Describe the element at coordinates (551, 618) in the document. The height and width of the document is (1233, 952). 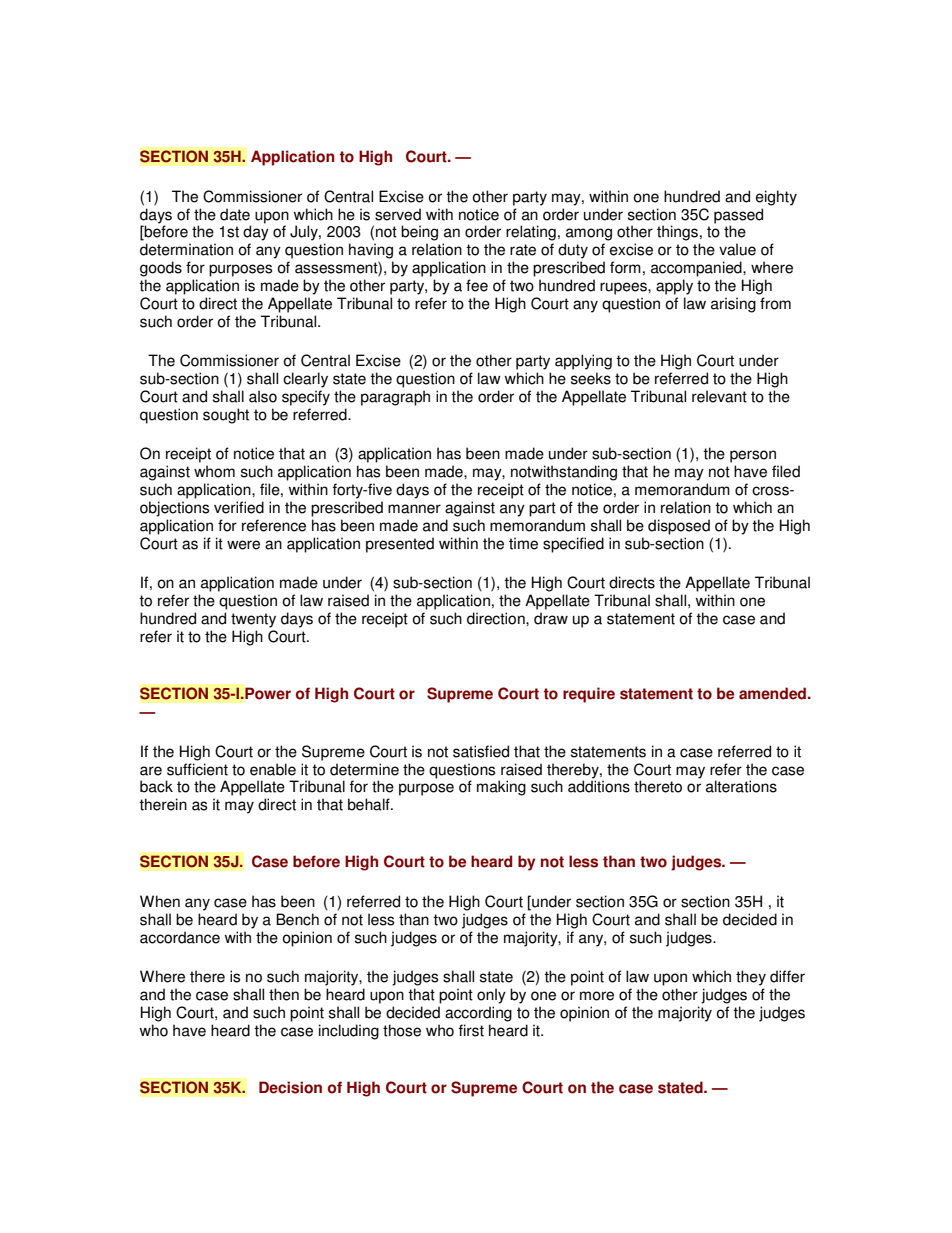
I see `draw` at that location.
